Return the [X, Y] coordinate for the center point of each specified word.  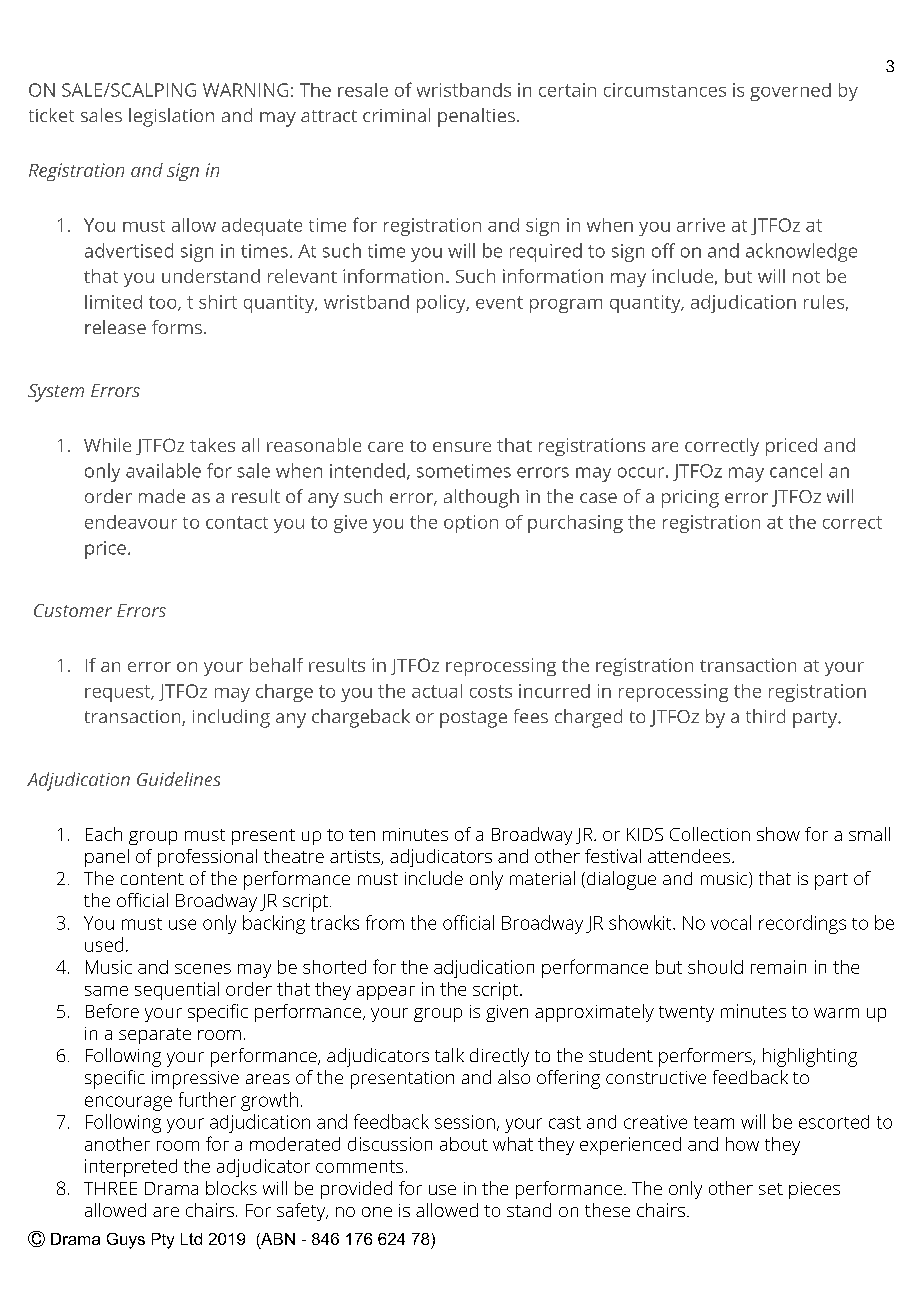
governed [790, 92]
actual [437, 691]
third [765, 716]
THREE [110, 1188]
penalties [476, 117]
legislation [171, 117]
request [119, 693]
